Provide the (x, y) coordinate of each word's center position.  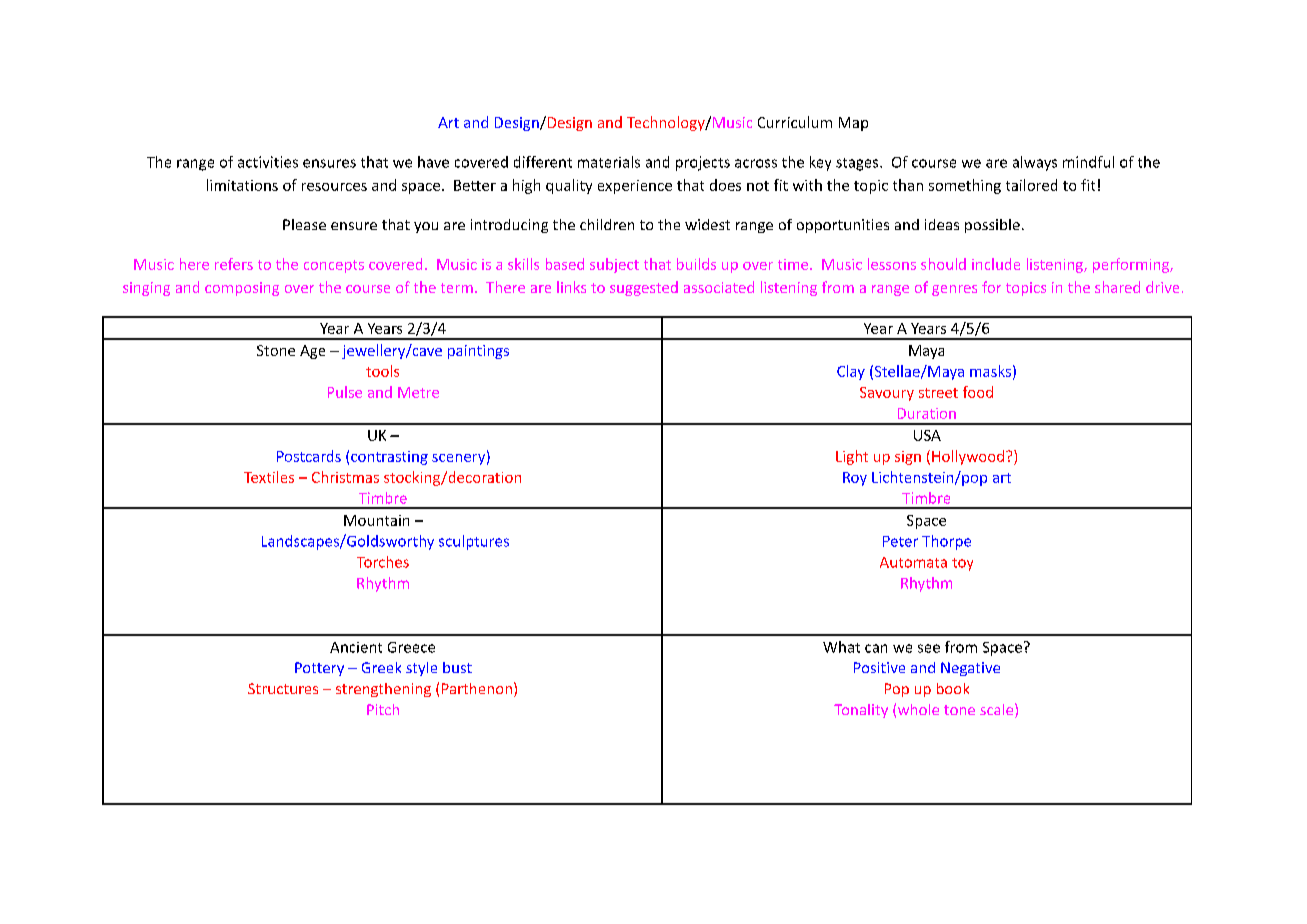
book (953, 688)
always (1035, 163)
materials (609, 162)
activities (268, 162)
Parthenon (477, 688)
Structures (283, 688)
